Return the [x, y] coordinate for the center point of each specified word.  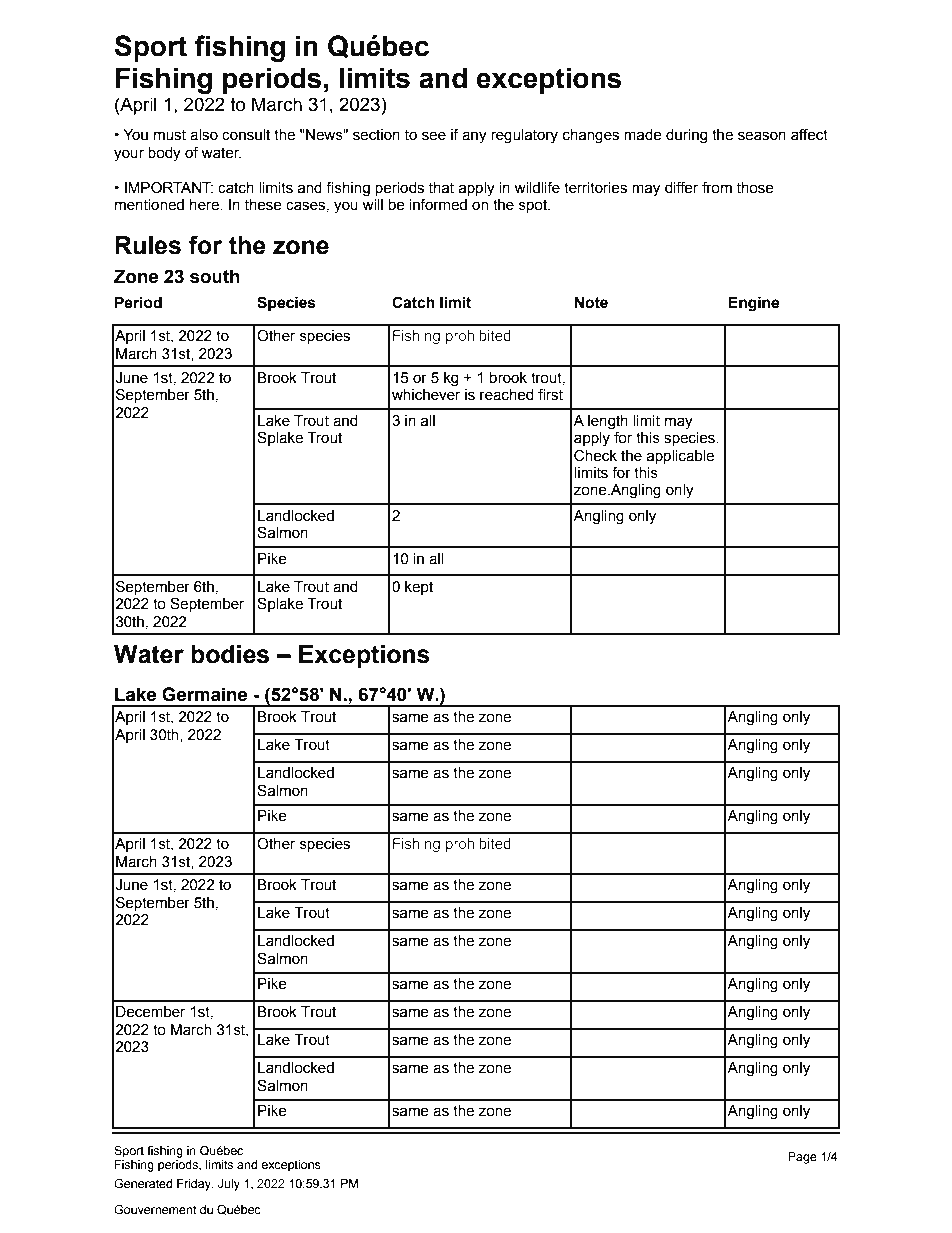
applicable [680, 457]
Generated [143, 1183]
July [229, 1185]
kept [419, 588]
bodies [230, 654]
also [204, 135]
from [717, 188]
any [474, 137]
